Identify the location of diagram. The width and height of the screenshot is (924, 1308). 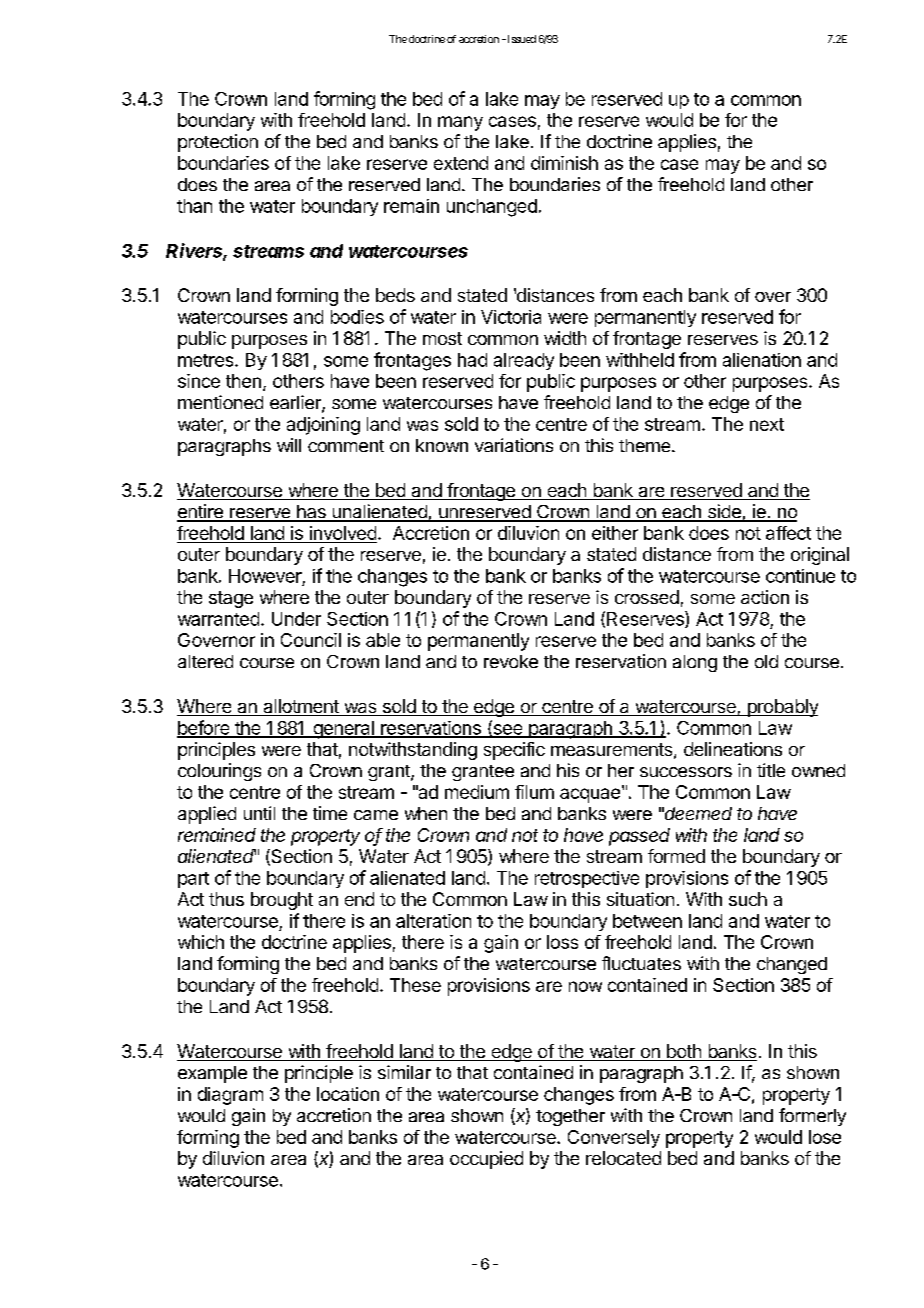
(230, 1096).
